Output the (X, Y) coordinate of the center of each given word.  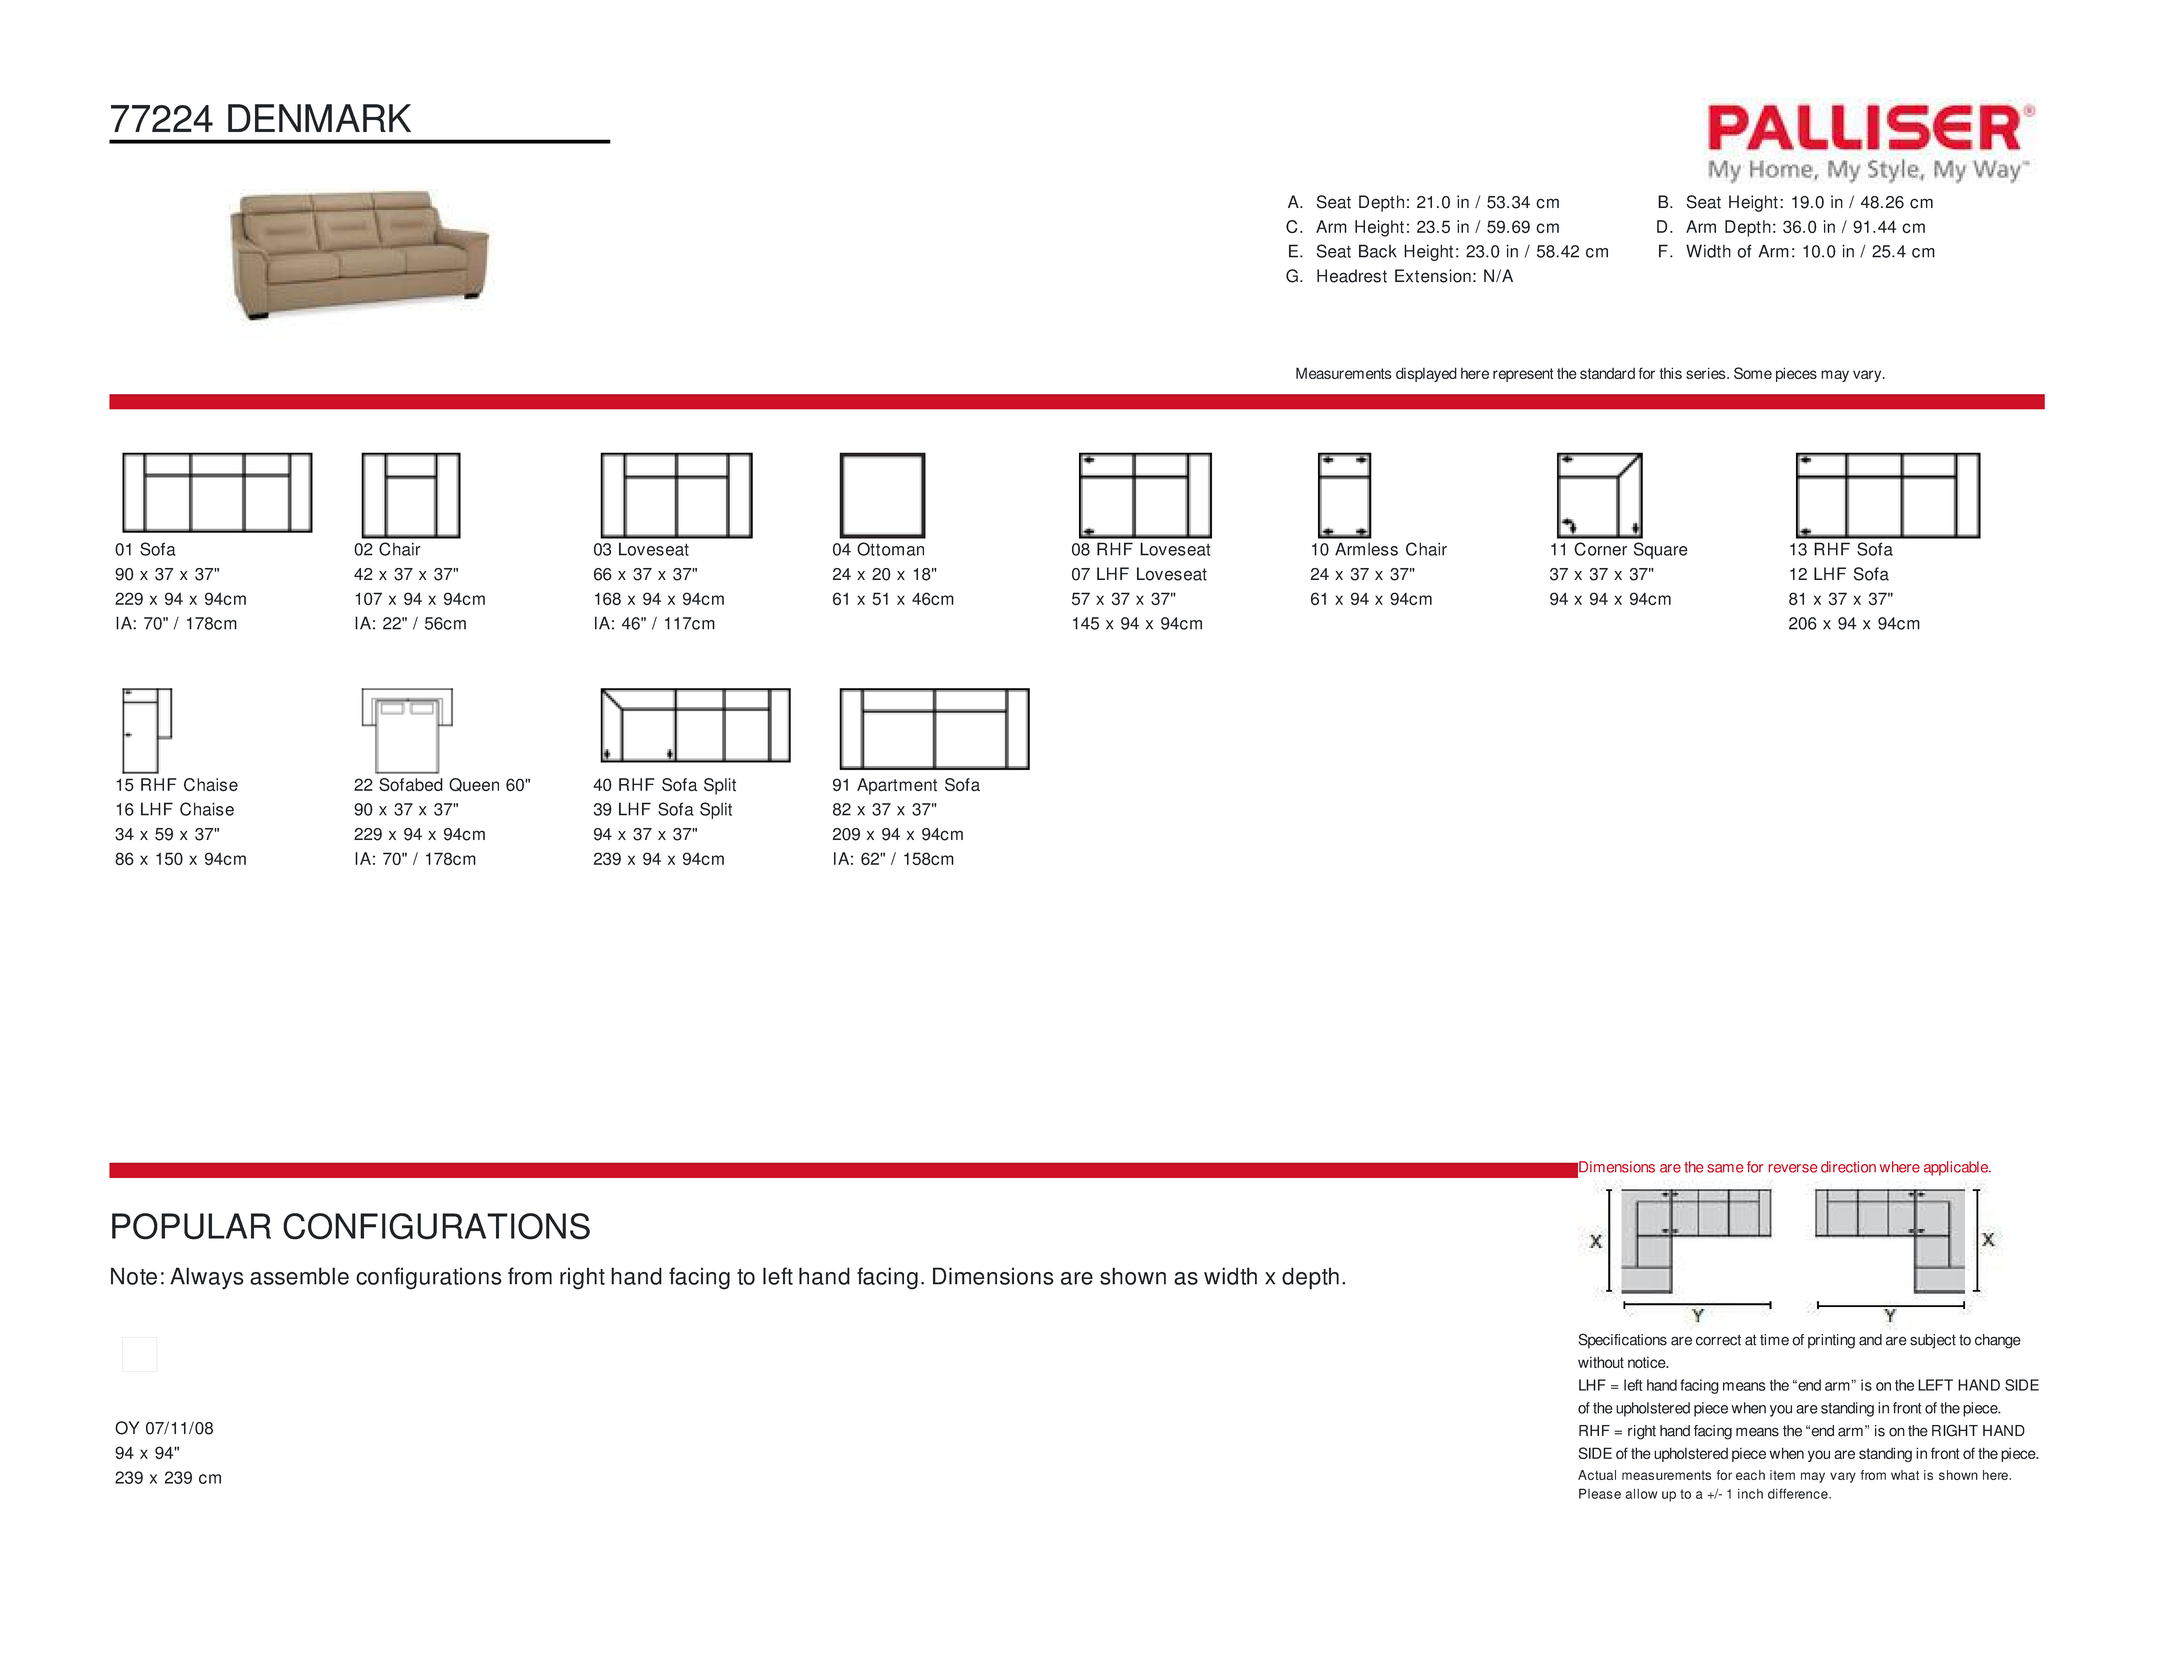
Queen (474, 785)
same (1725, 1168)
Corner (1600, 549)
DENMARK (319, 118)
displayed (1426, 374)
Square (1661, 550)
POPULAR (191, 1226)
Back (1378, 251)
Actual (1597, 1475)
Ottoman (890, 549)
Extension (1433, 276)
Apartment (897, 786)
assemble (299, 1276)
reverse (1793, 1168)
